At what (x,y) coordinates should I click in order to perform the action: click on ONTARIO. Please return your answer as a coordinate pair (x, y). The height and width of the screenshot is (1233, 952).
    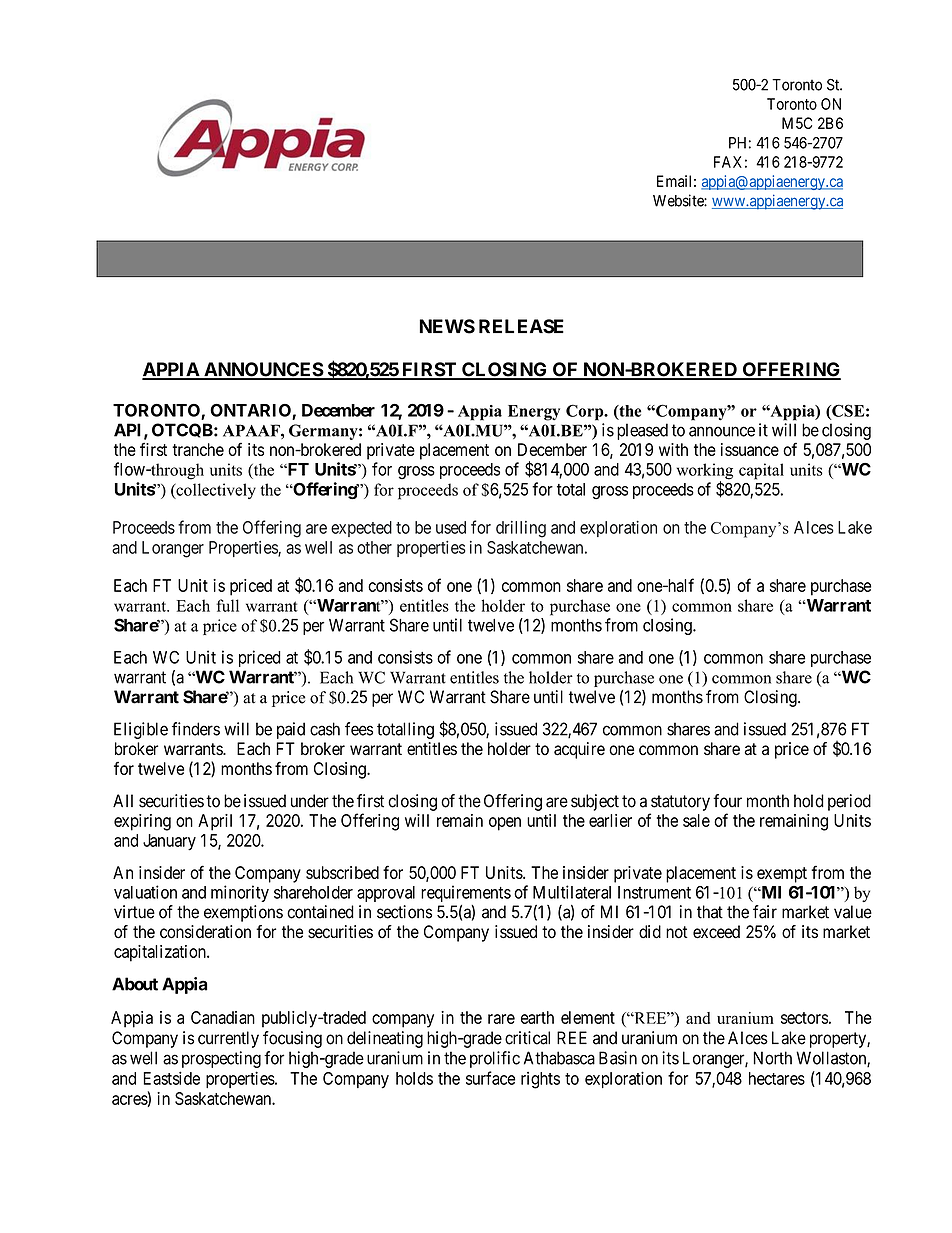
    Looking at the image, I should click on (251, 411).
